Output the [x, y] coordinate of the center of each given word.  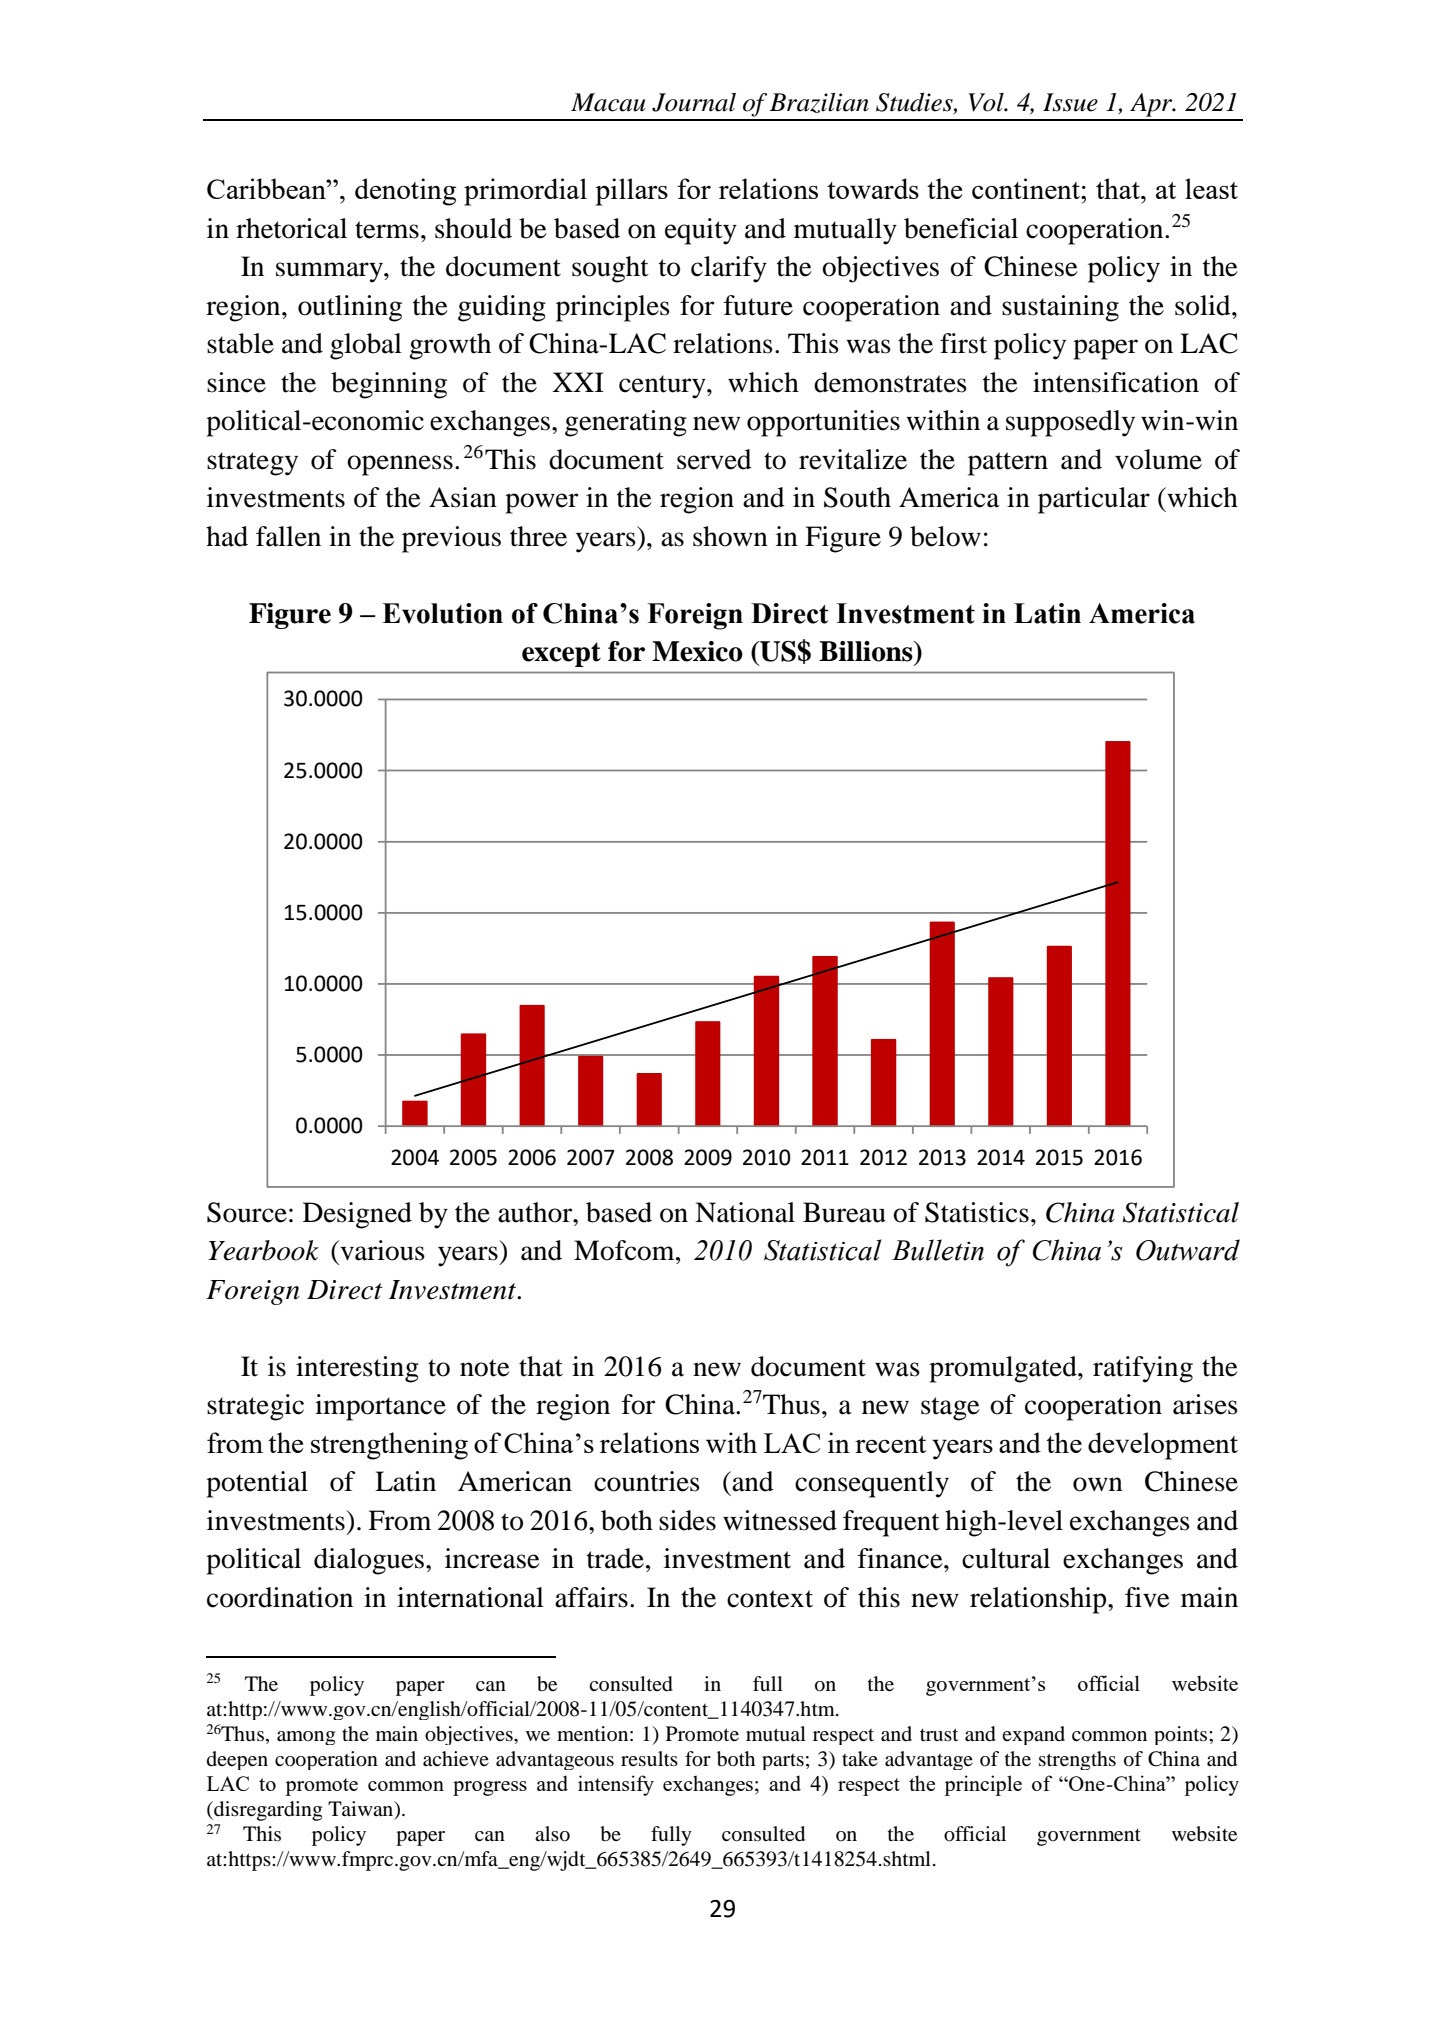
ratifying [1143, 1369]
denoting [405, 192]
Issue [1070, 102]
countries [647, 1481]
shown [730, 536]
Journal [694, 102]
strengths [1077, 1760]
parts [783, 1762]
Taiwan [362, 1810]
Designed [357, 1215]
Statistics [977, 1212]
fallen [288, 536]
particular [1094, 500]
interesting [357, 1369]
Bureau [844, 1212]
